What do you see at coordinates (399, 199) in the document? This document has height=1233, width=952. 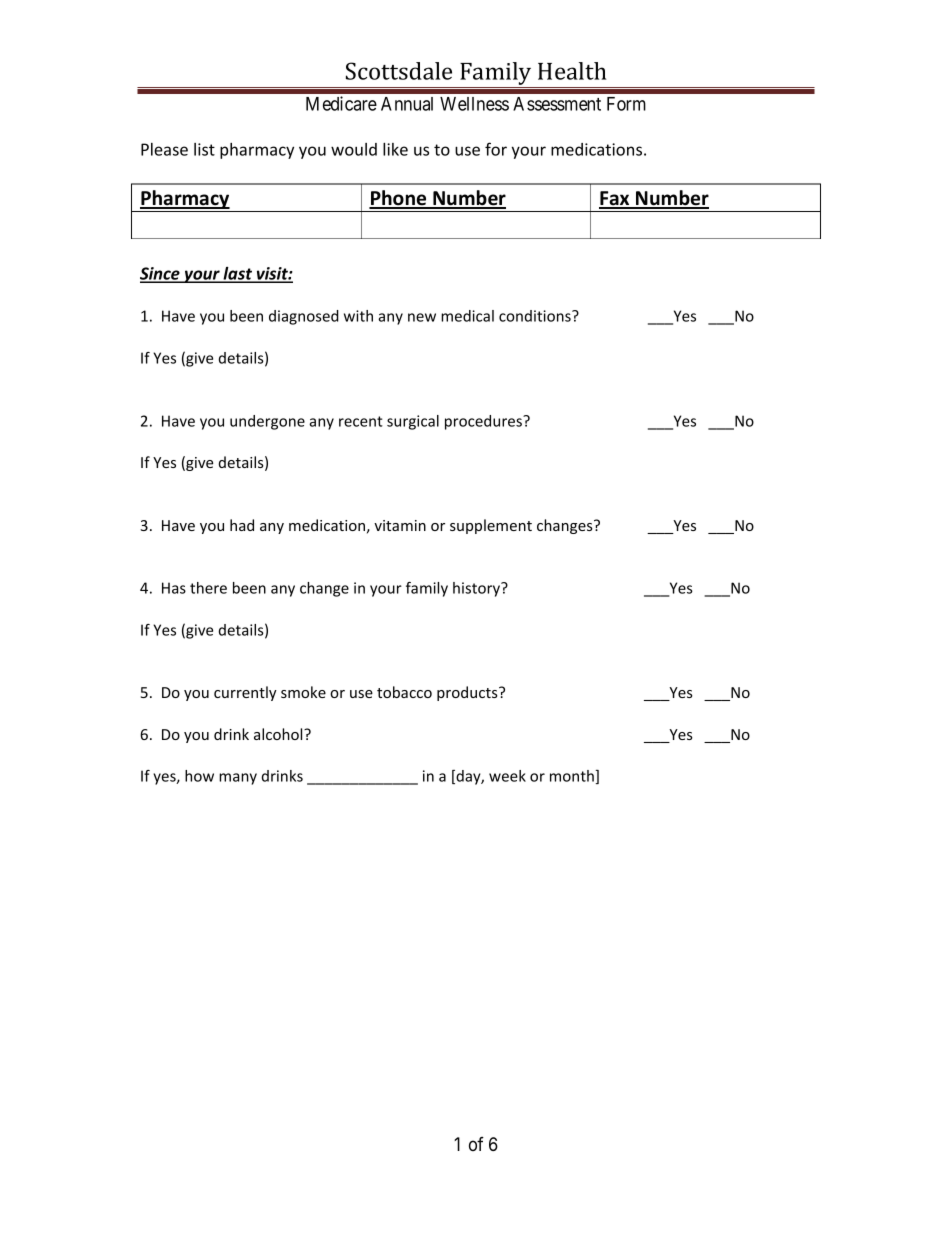 I see `Phone` at bounding box center [399, 199].
